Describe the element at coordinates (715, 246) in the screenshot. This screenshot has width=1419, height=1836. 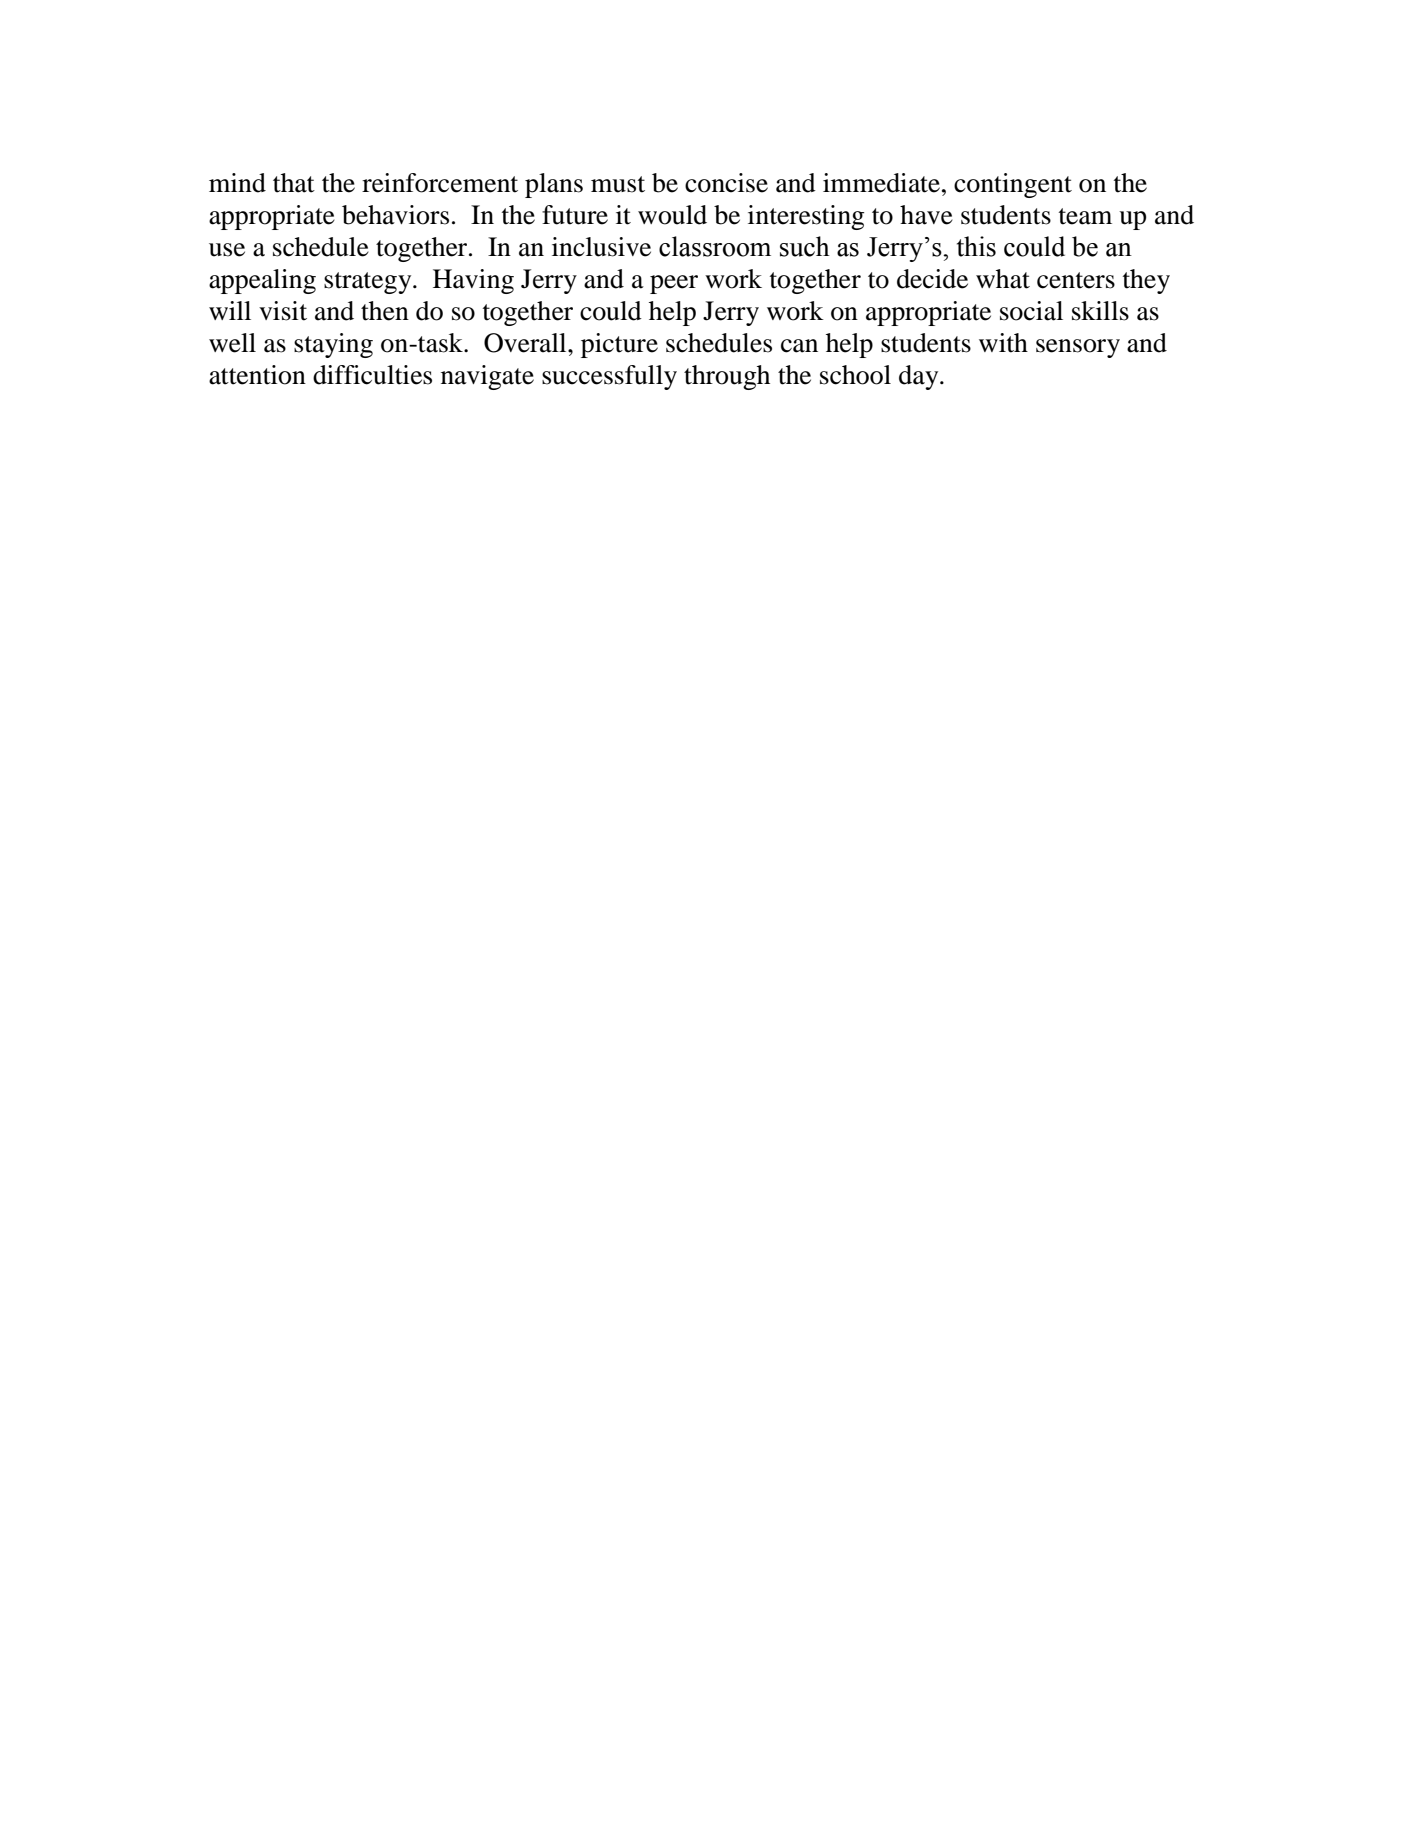
I see `classroom` at that location.
